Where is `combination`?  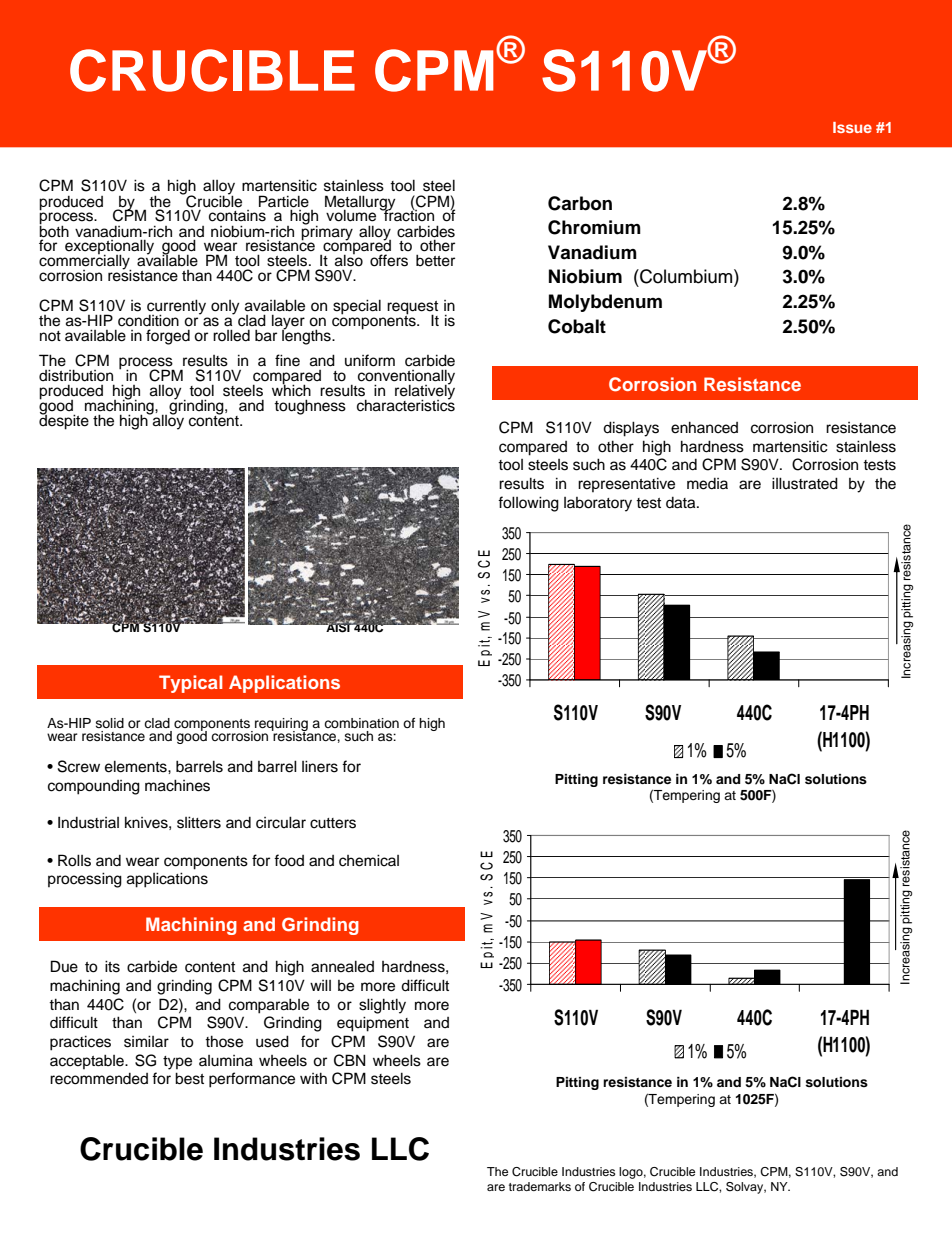 combination is located at coordinates (361, 723).
